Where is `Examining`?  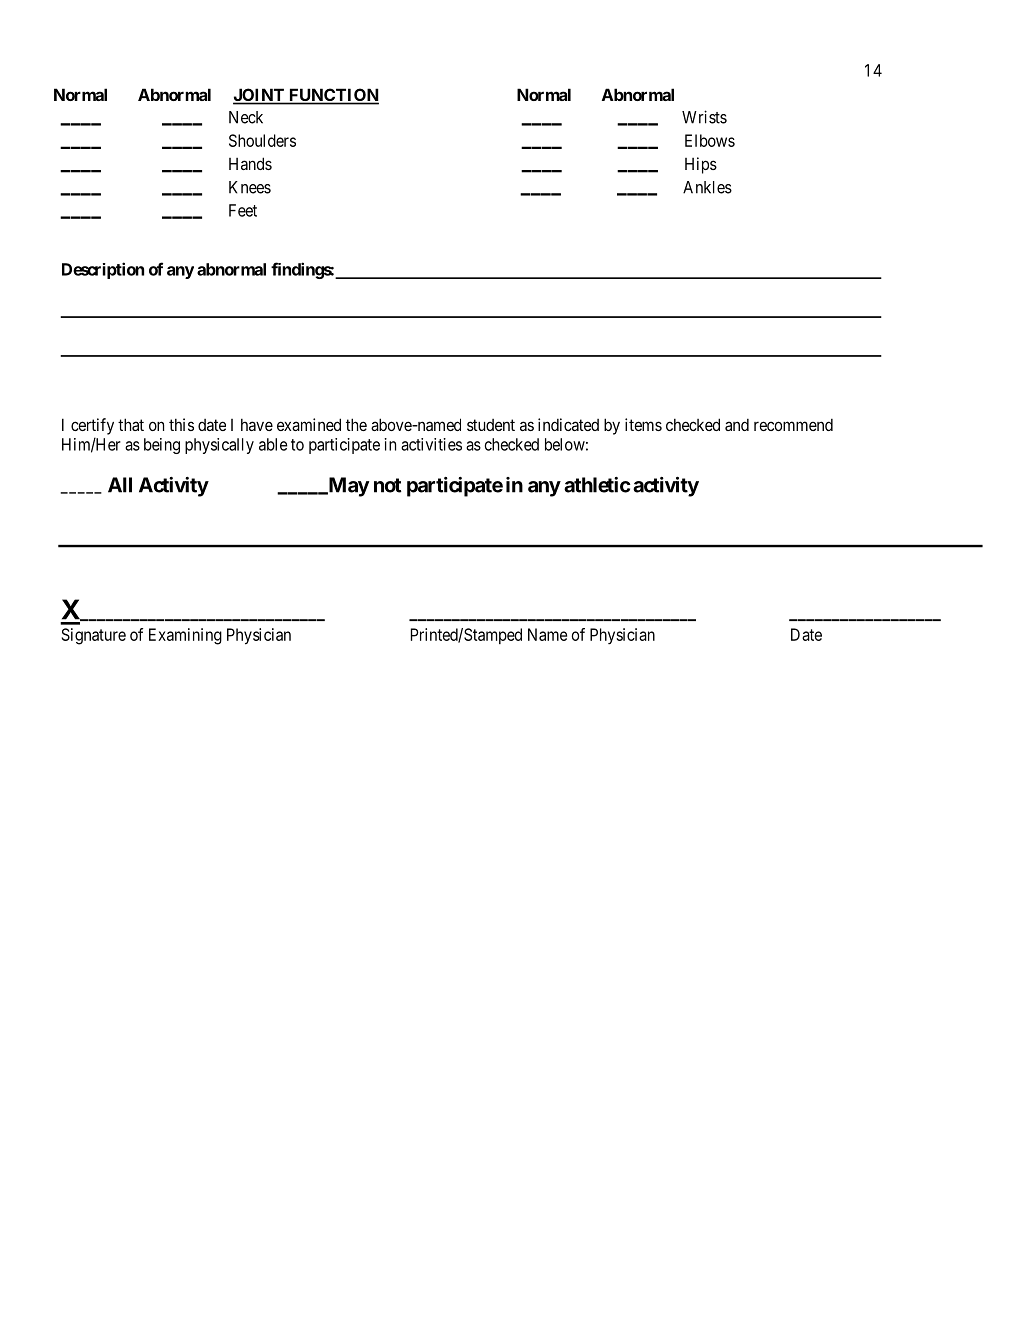 Examining is located at coordinates (185, 636).
